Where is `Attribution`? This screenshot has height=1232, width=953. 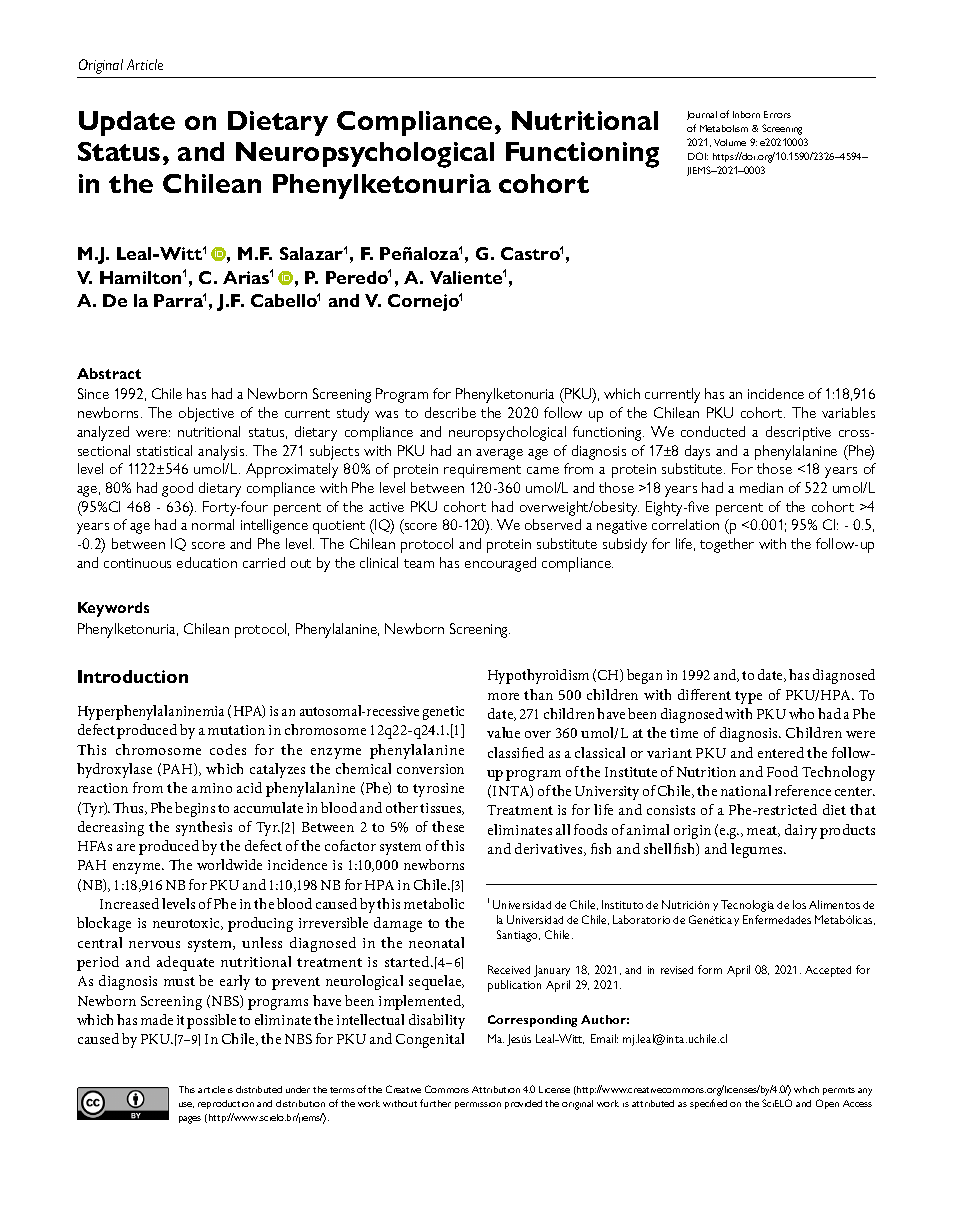 Attribution is located at coordinates (496, 1089).
